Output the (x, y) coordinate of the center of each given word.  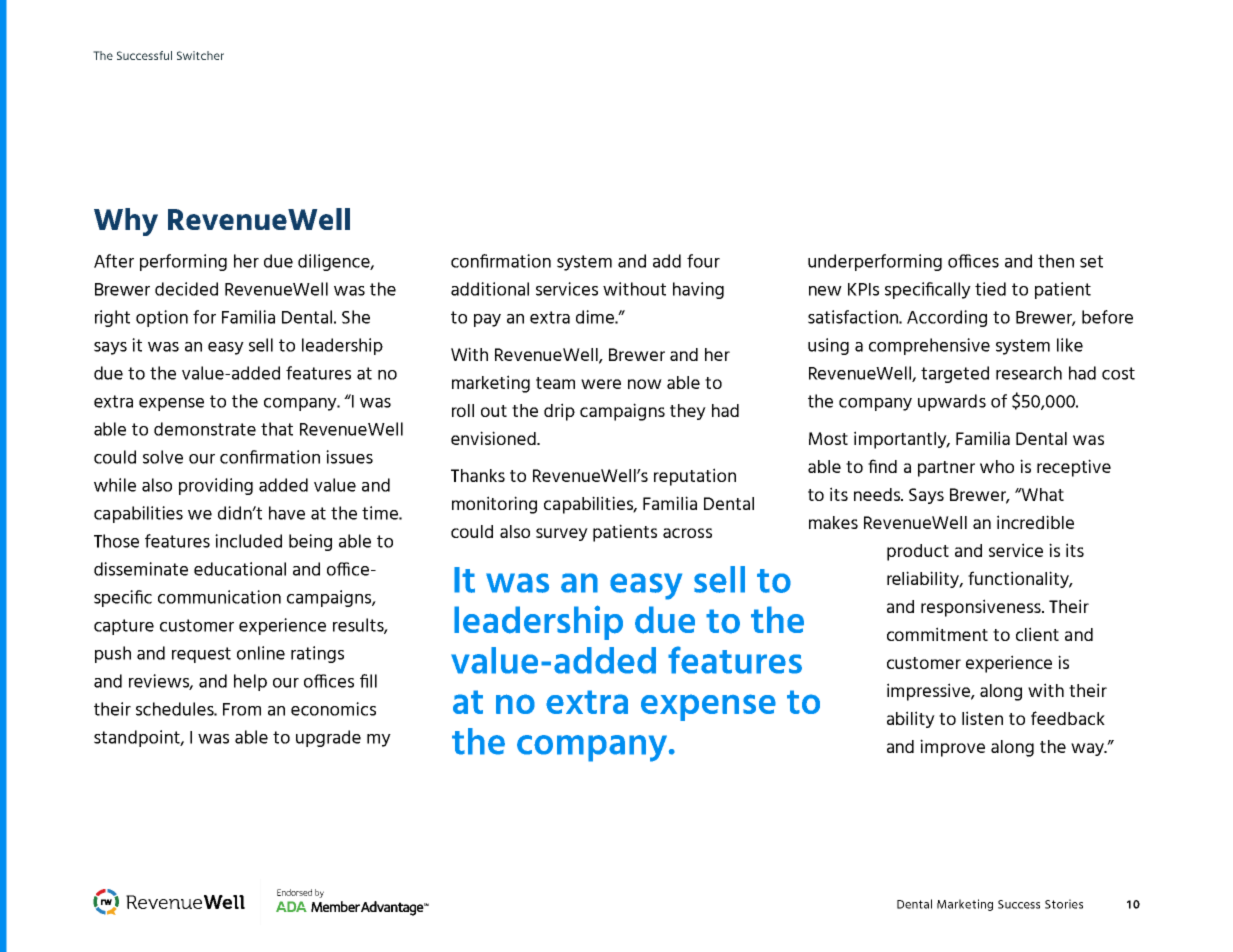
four (703, 261)
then (1056, 261)
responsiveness (982, 608)
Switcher (200, 55)
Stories (1064, 904)
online (261, 653)
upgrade (328, 738)
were (601, 384)
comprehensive (929, 346)
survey (562, 534)
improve (952, 748)
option (162, 318)
